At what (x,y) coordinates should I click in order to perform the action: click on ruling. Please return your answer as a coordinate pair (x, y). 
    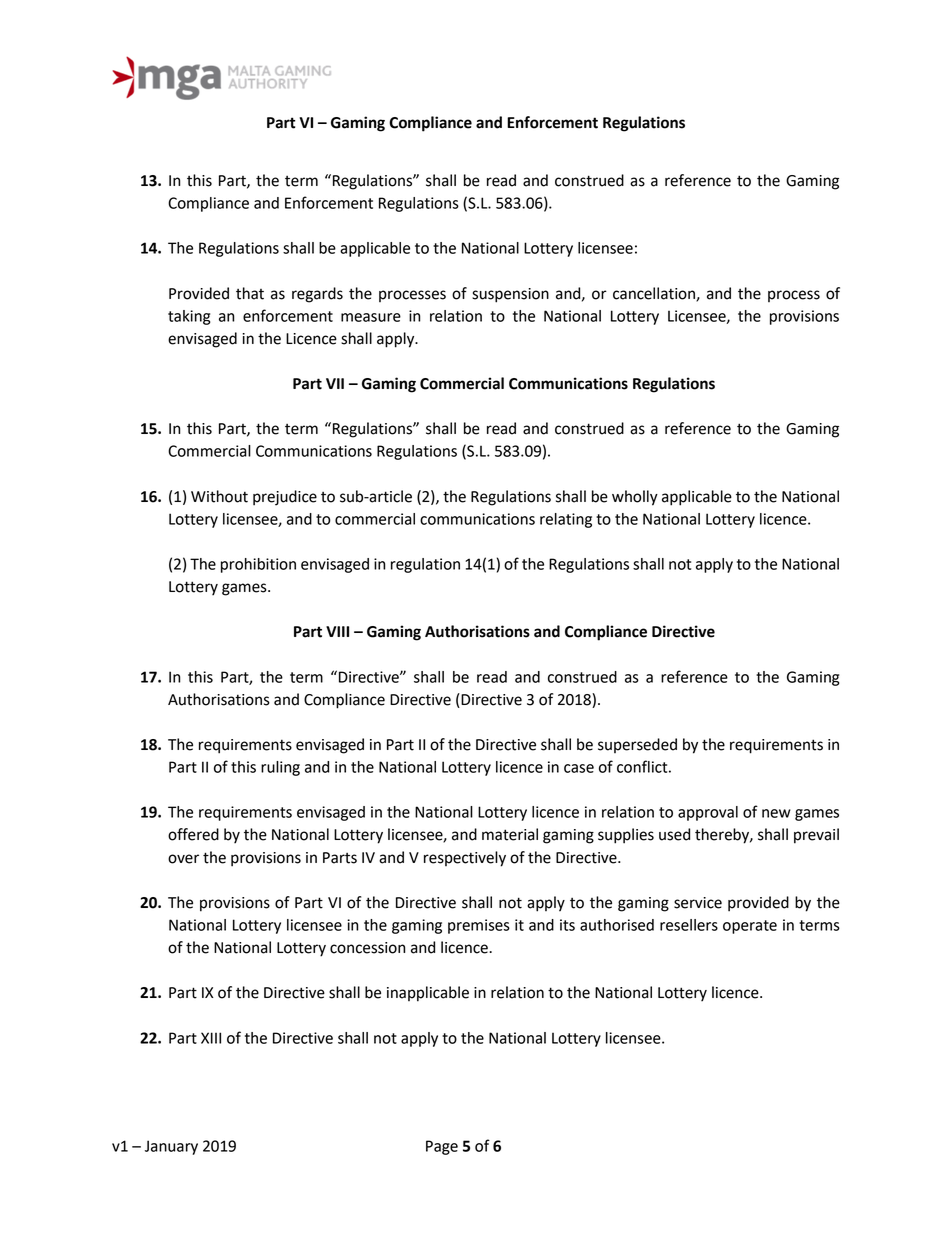
    Looking at the image, I should click on (280, 768).
